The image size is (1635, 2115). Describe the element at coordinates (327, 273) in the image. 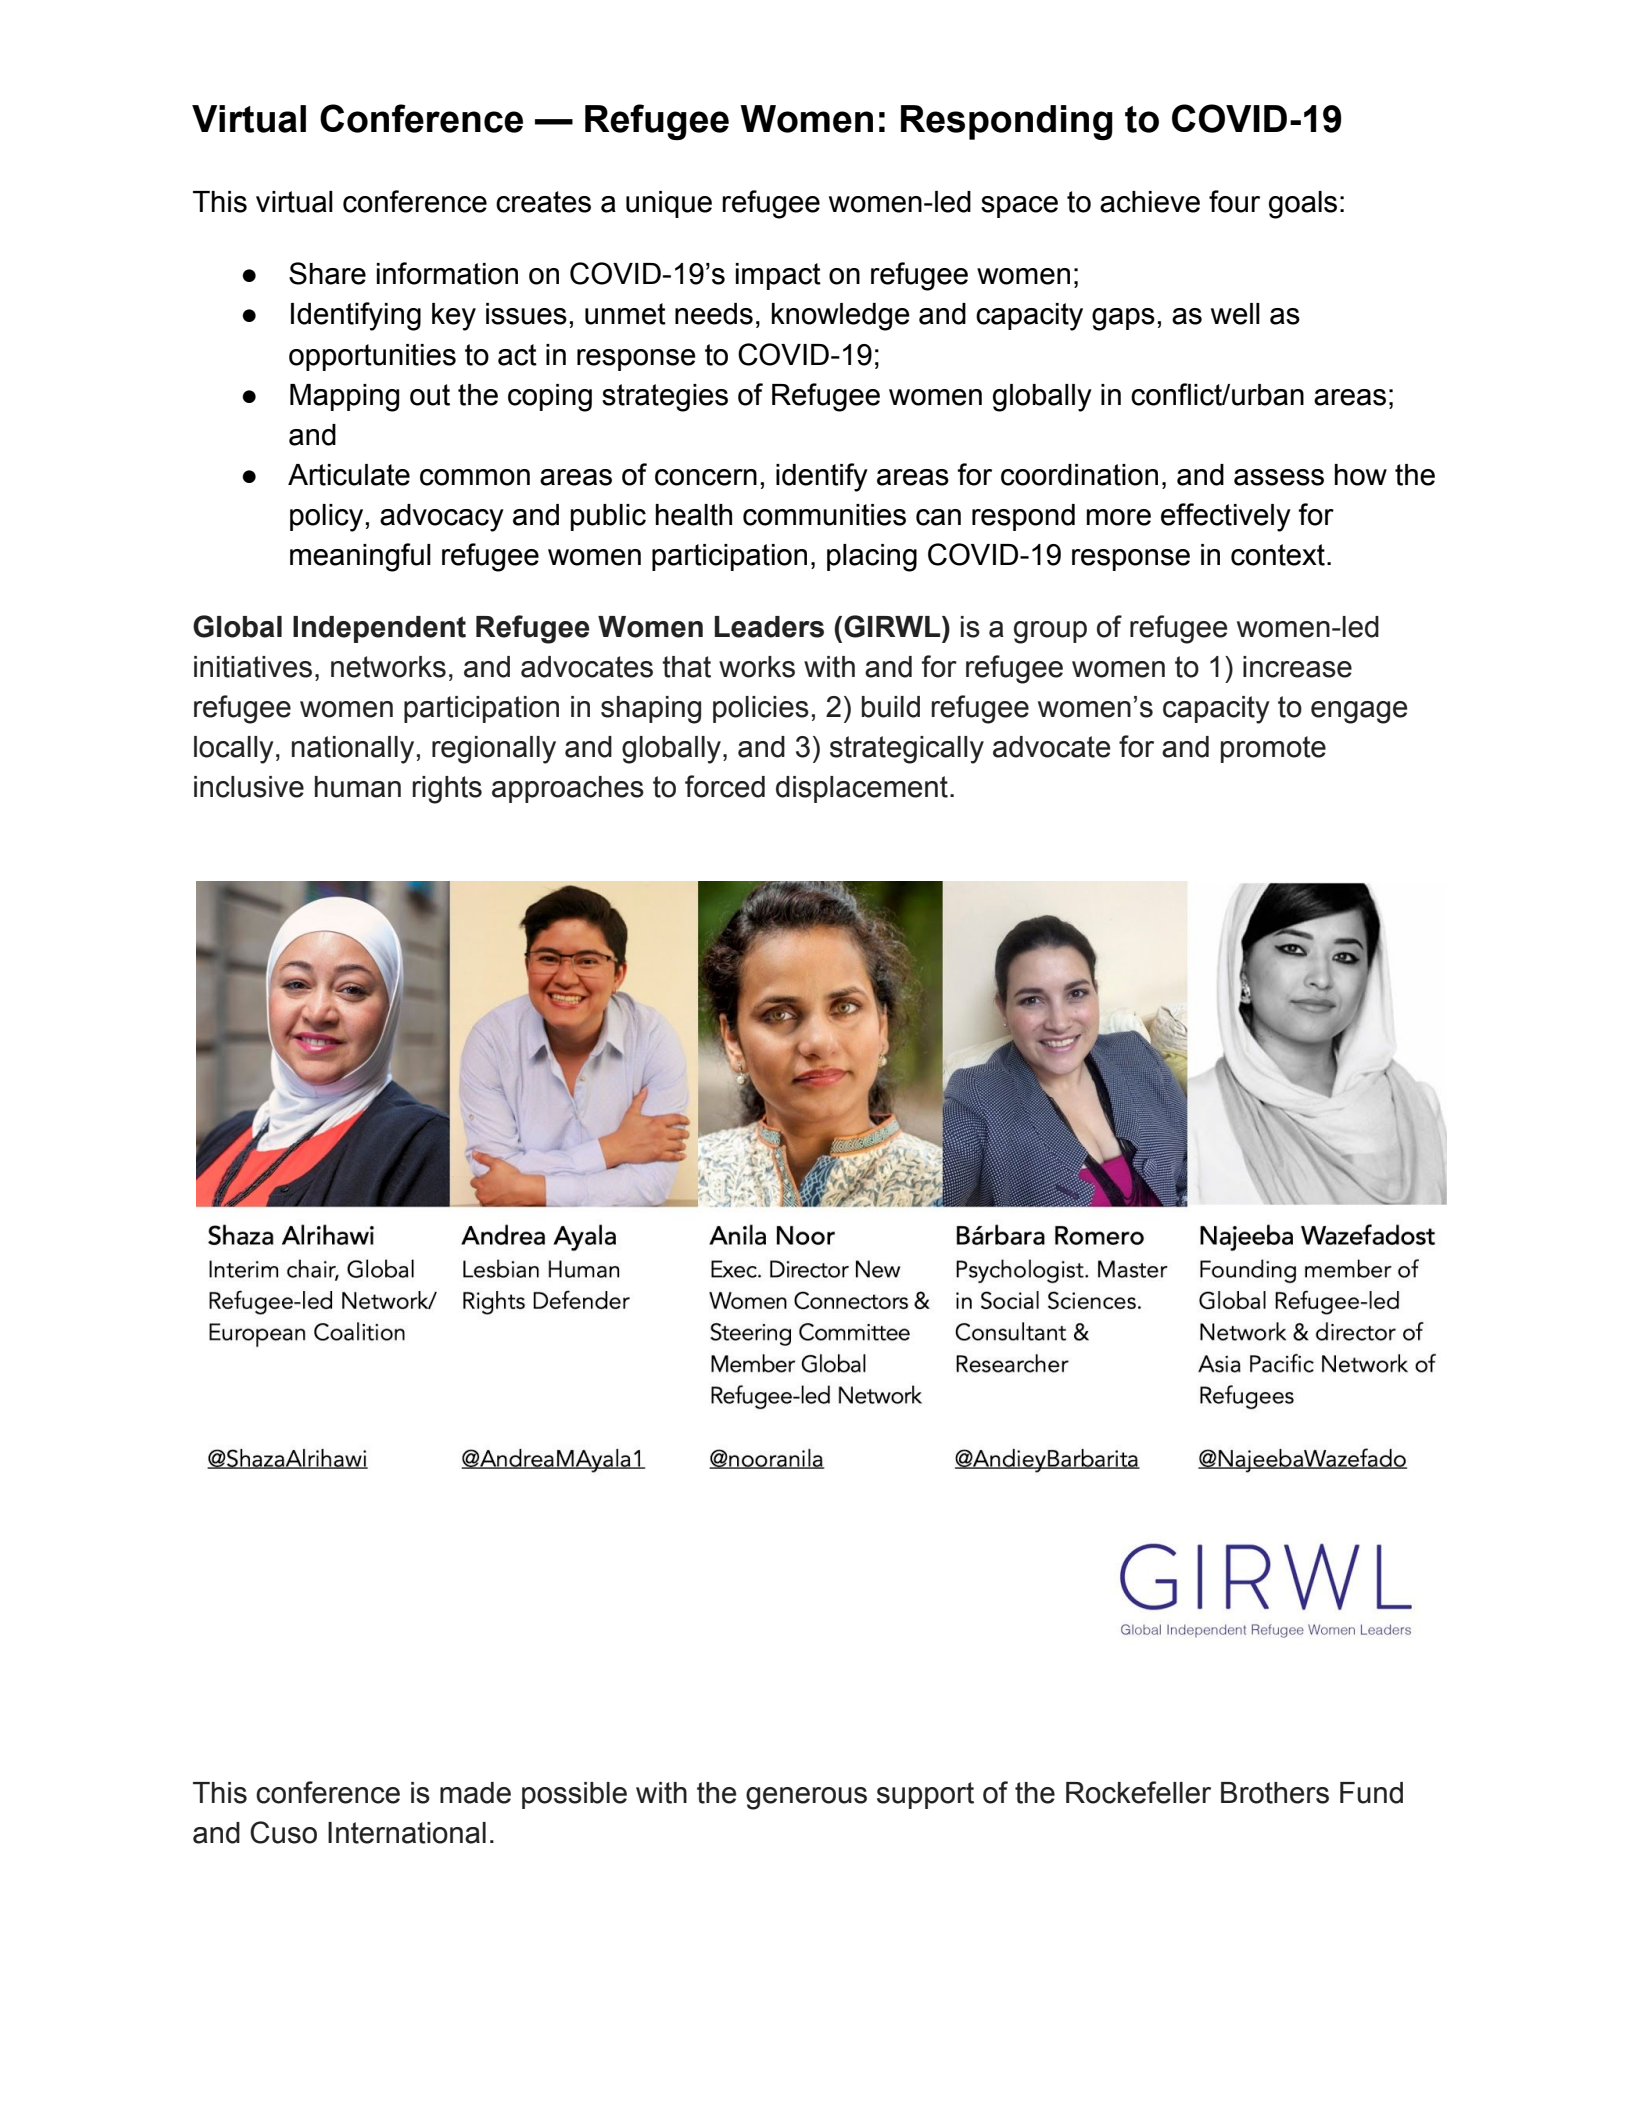

I see `Share` at that location.
